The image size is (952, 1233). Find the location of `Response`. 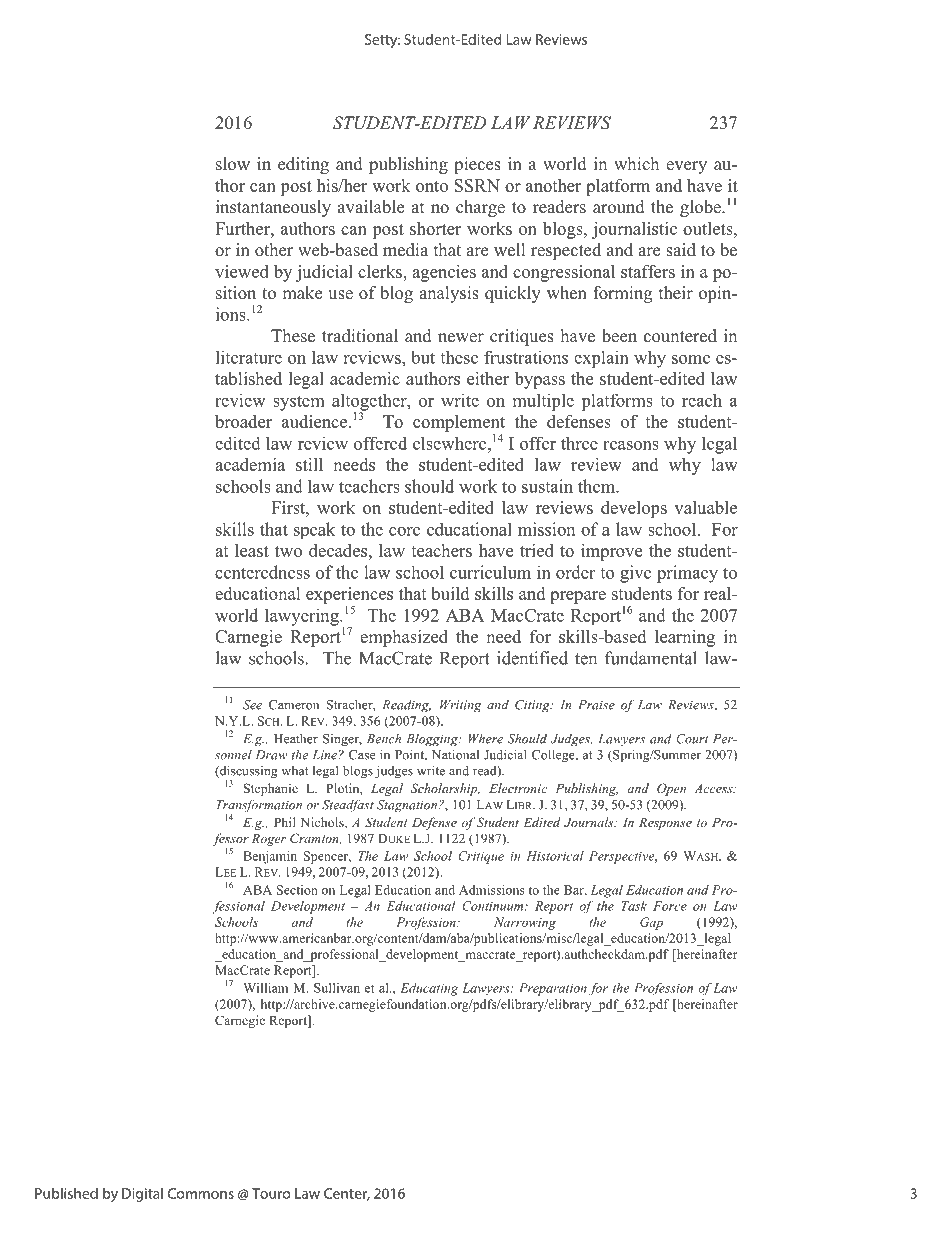

Response is located at coordinates (665, 824).
